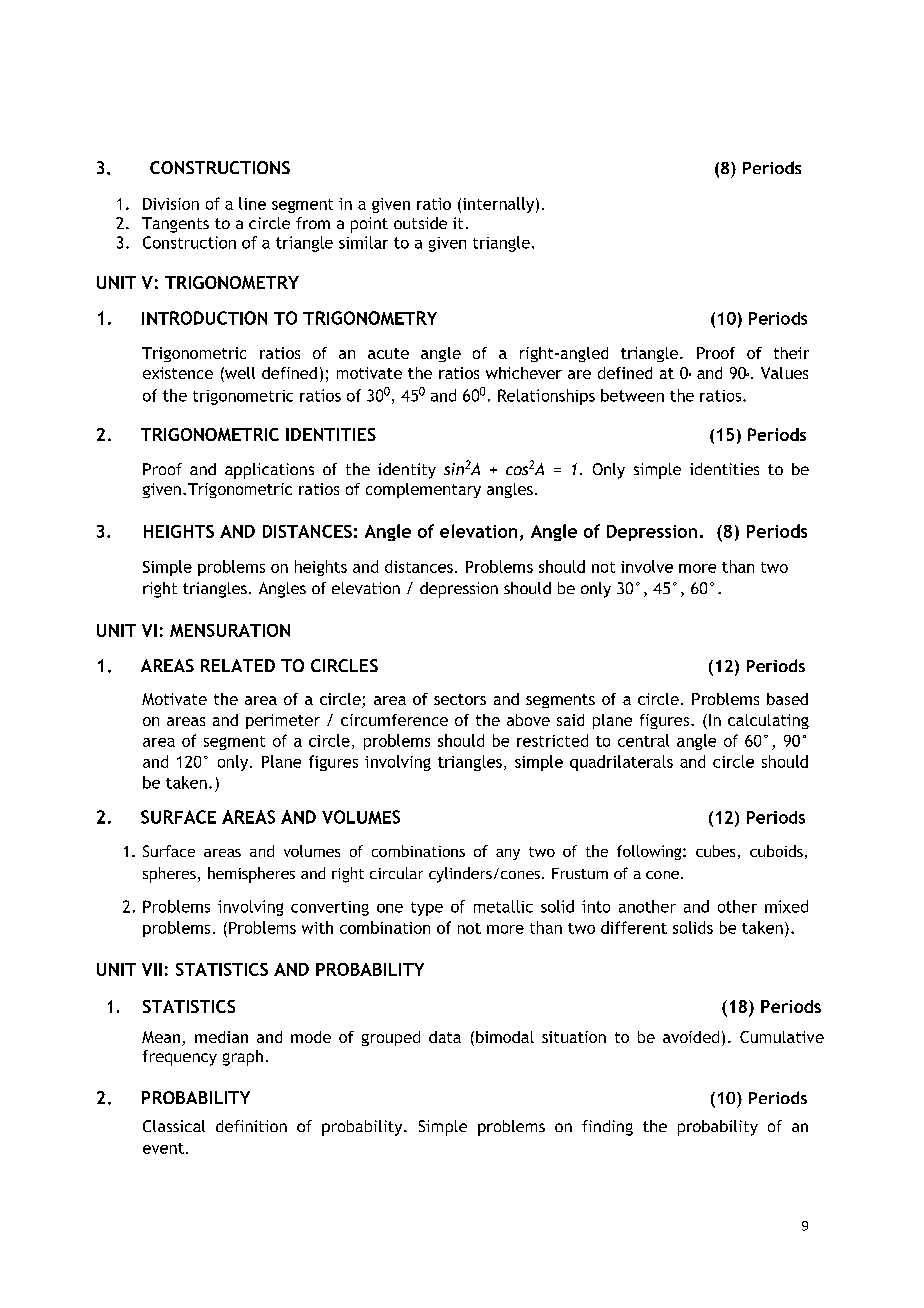 The image size is (924, 1308). Describe the element at coordinates (269, 471) in the screenshot. I see `applications` at that location.
